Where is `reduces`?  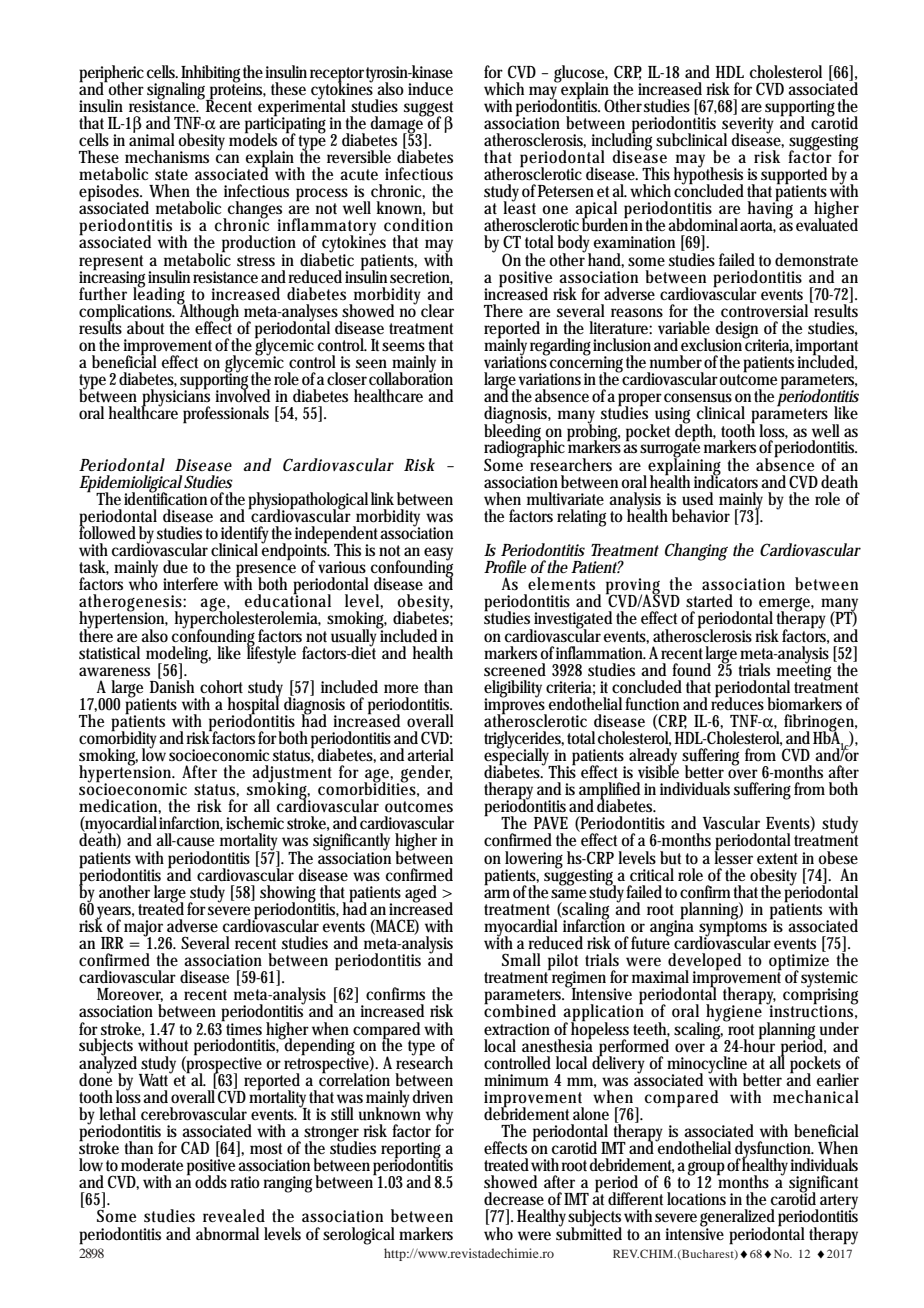 reduces is located at coordinates (737, 703).
